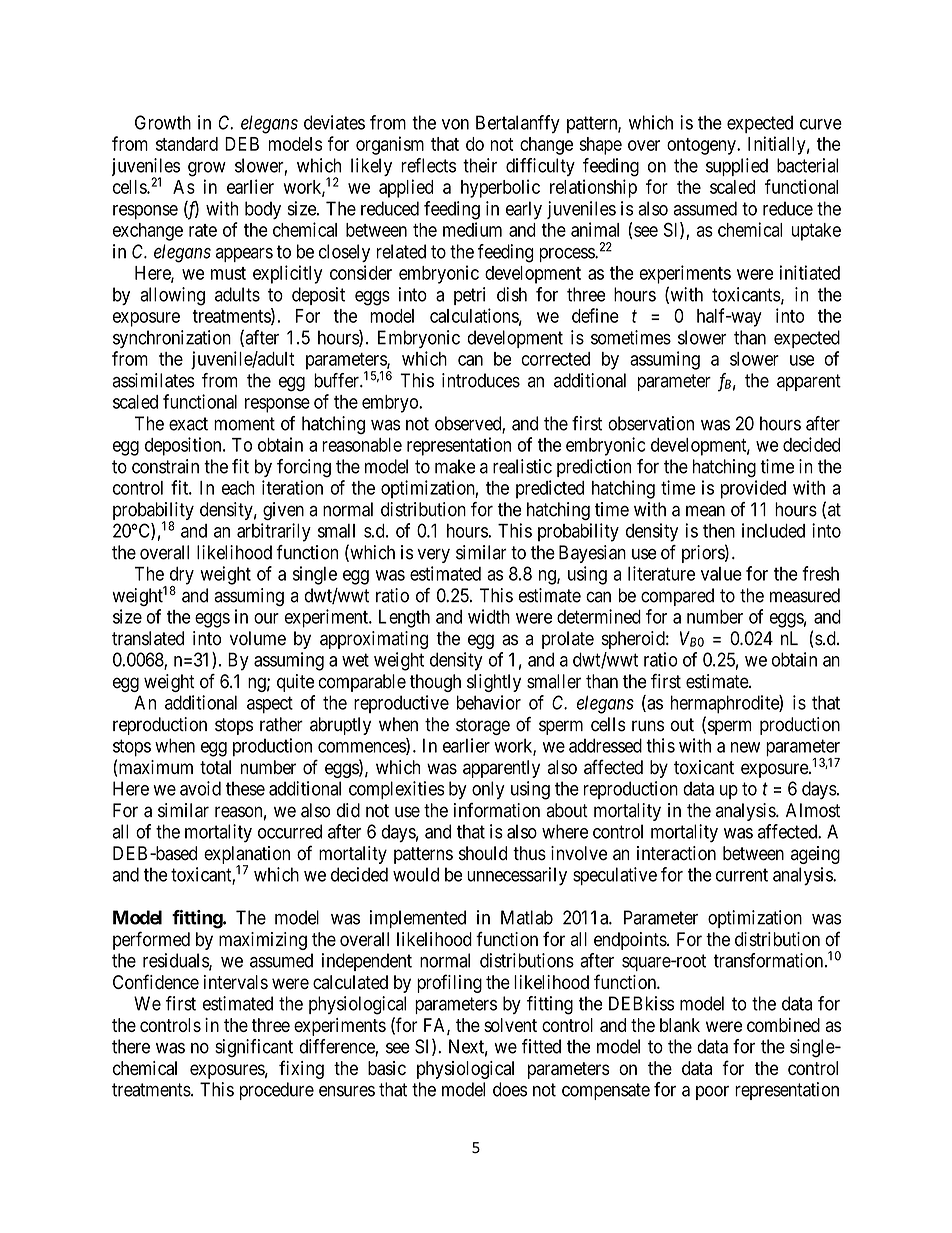 The width and height of the image is (952, 1233). I want to click on current, so click(742, 875).
